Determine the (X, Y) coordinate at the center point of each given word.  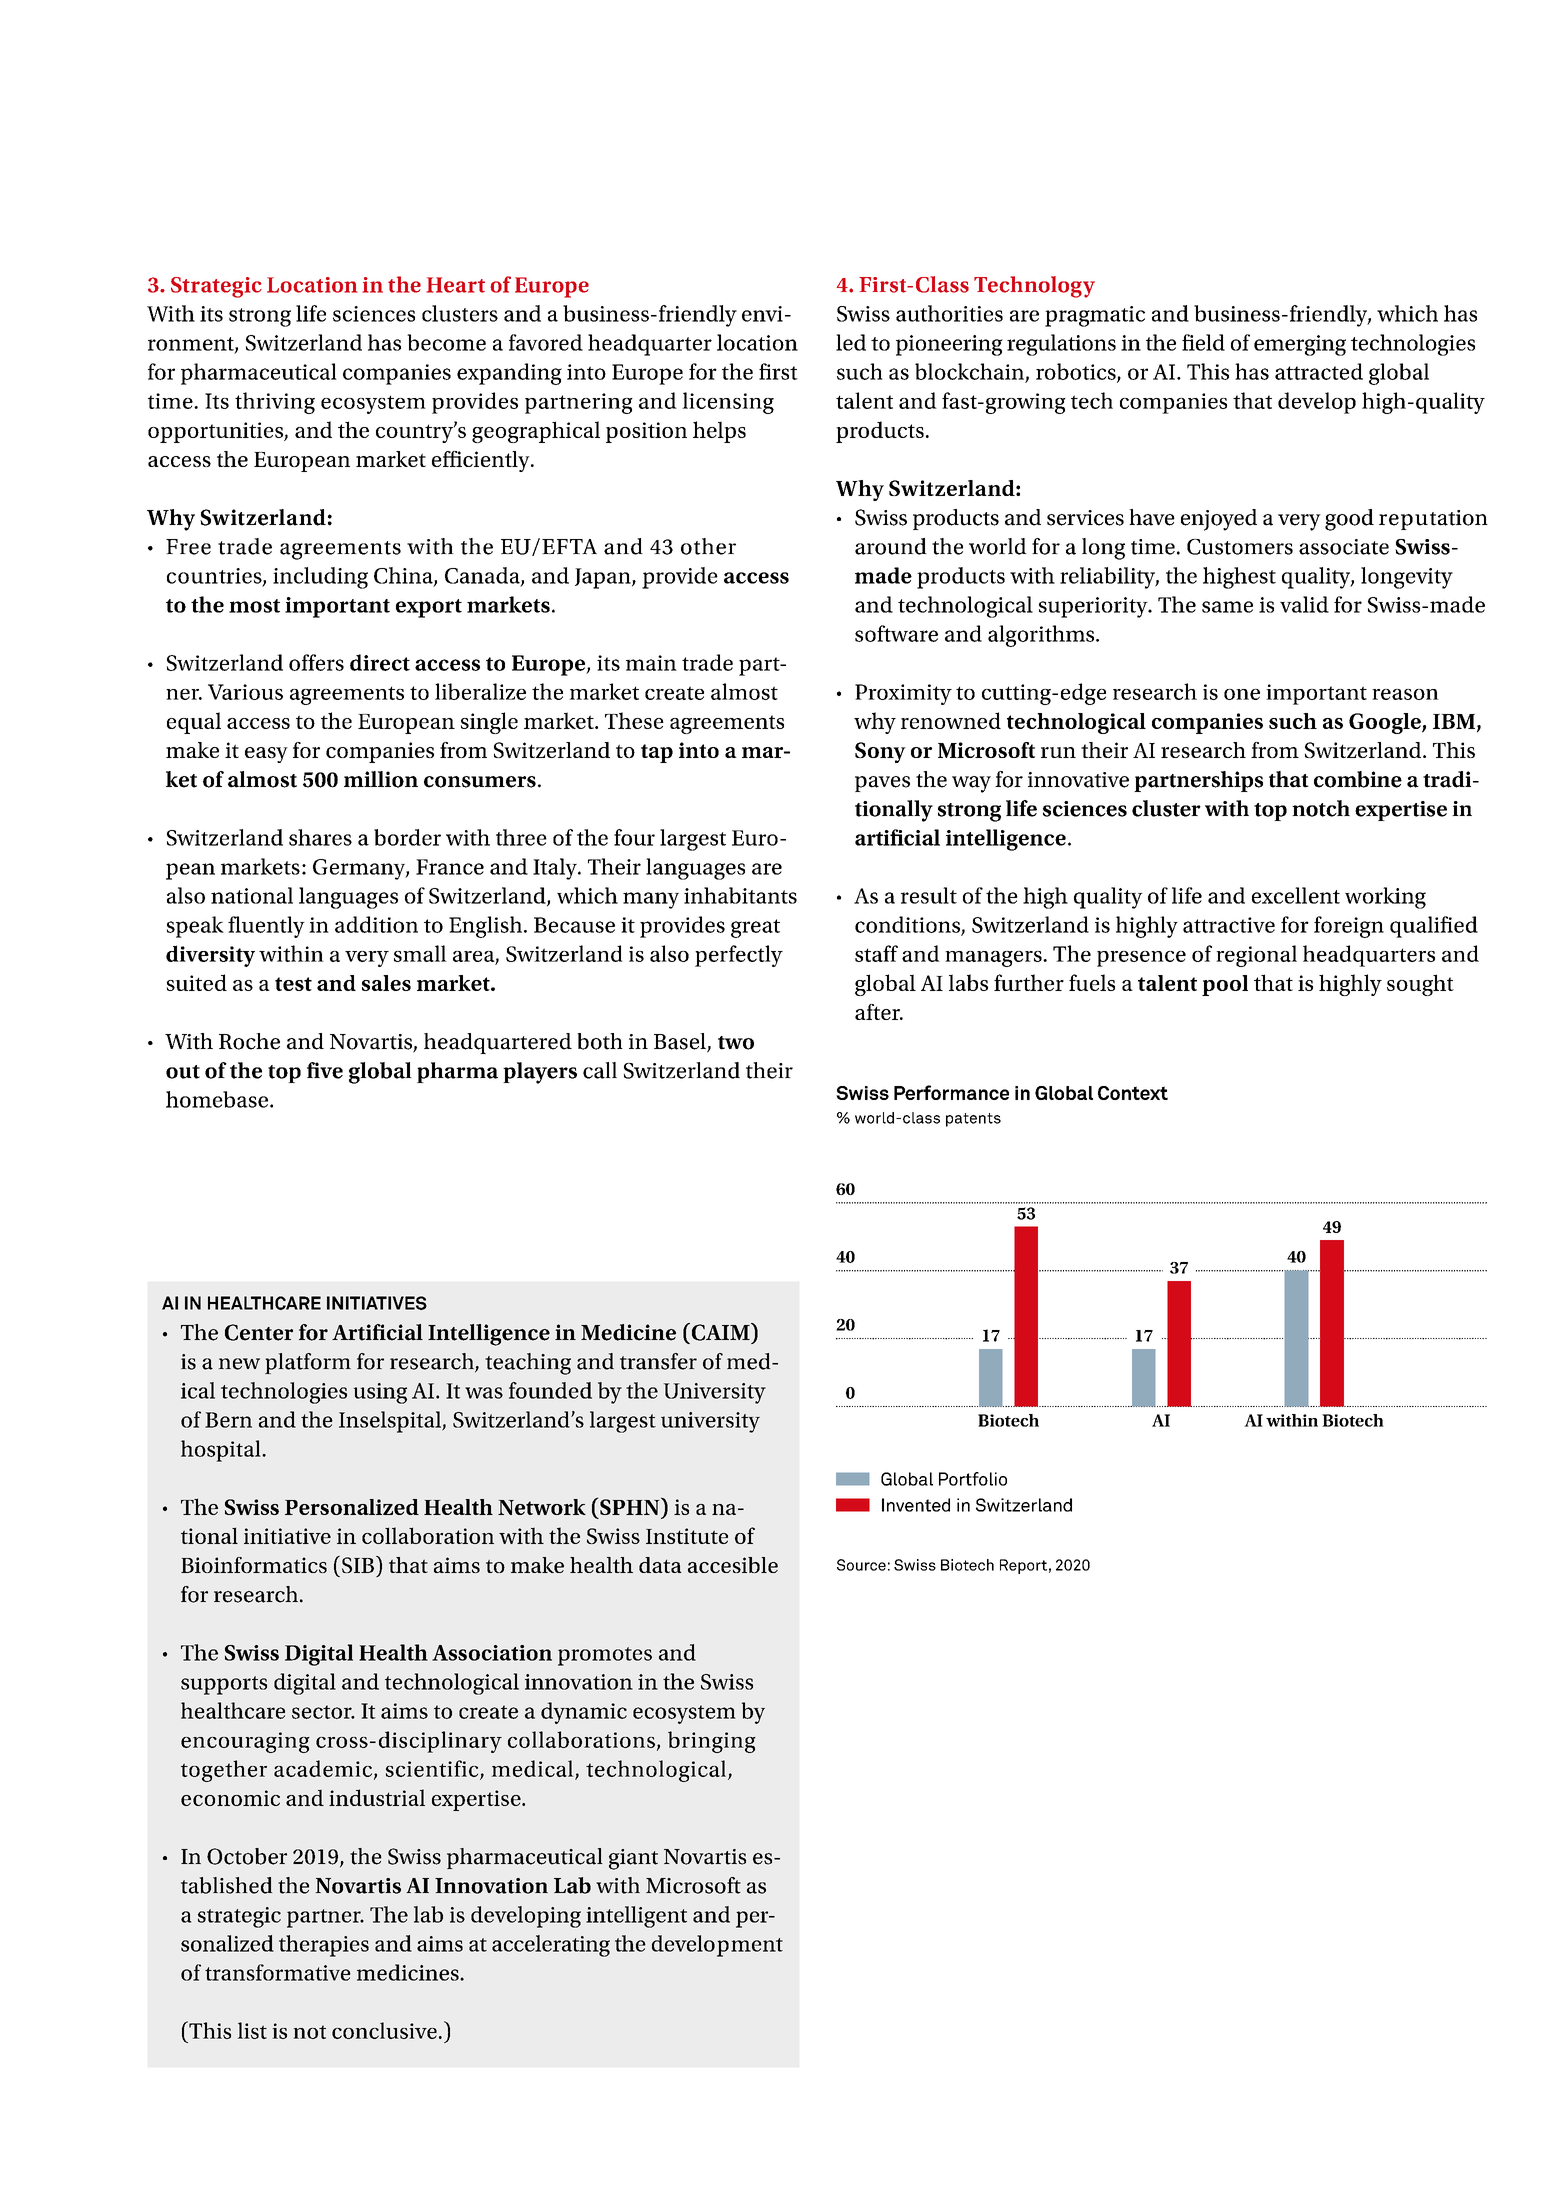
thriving (275, 403)
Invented (916, 1505)
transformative (278, 1972)
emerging (1300, 345)
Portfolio (973, 1479)
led (851, 342)
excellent (1296, 895)
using (380, 1393)
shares (320, 837)
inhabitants (740, 895)
